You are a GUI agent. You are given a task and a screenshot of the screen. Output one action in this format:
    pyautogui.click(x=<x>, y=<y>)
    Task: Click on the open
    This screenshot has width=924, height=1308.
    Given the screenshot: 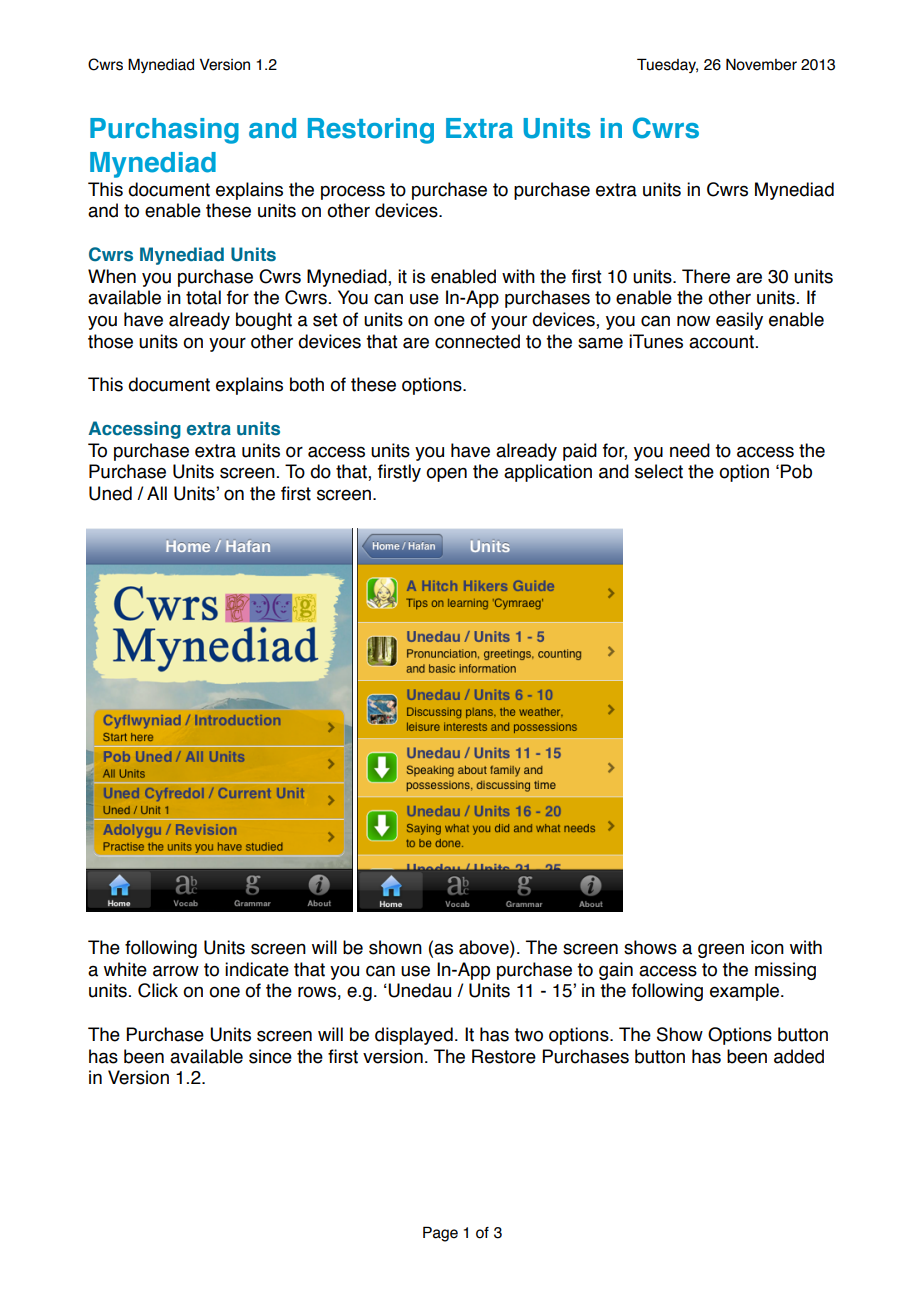 What is the action you would take?
    pyautogui.click(x=446, y=474)
